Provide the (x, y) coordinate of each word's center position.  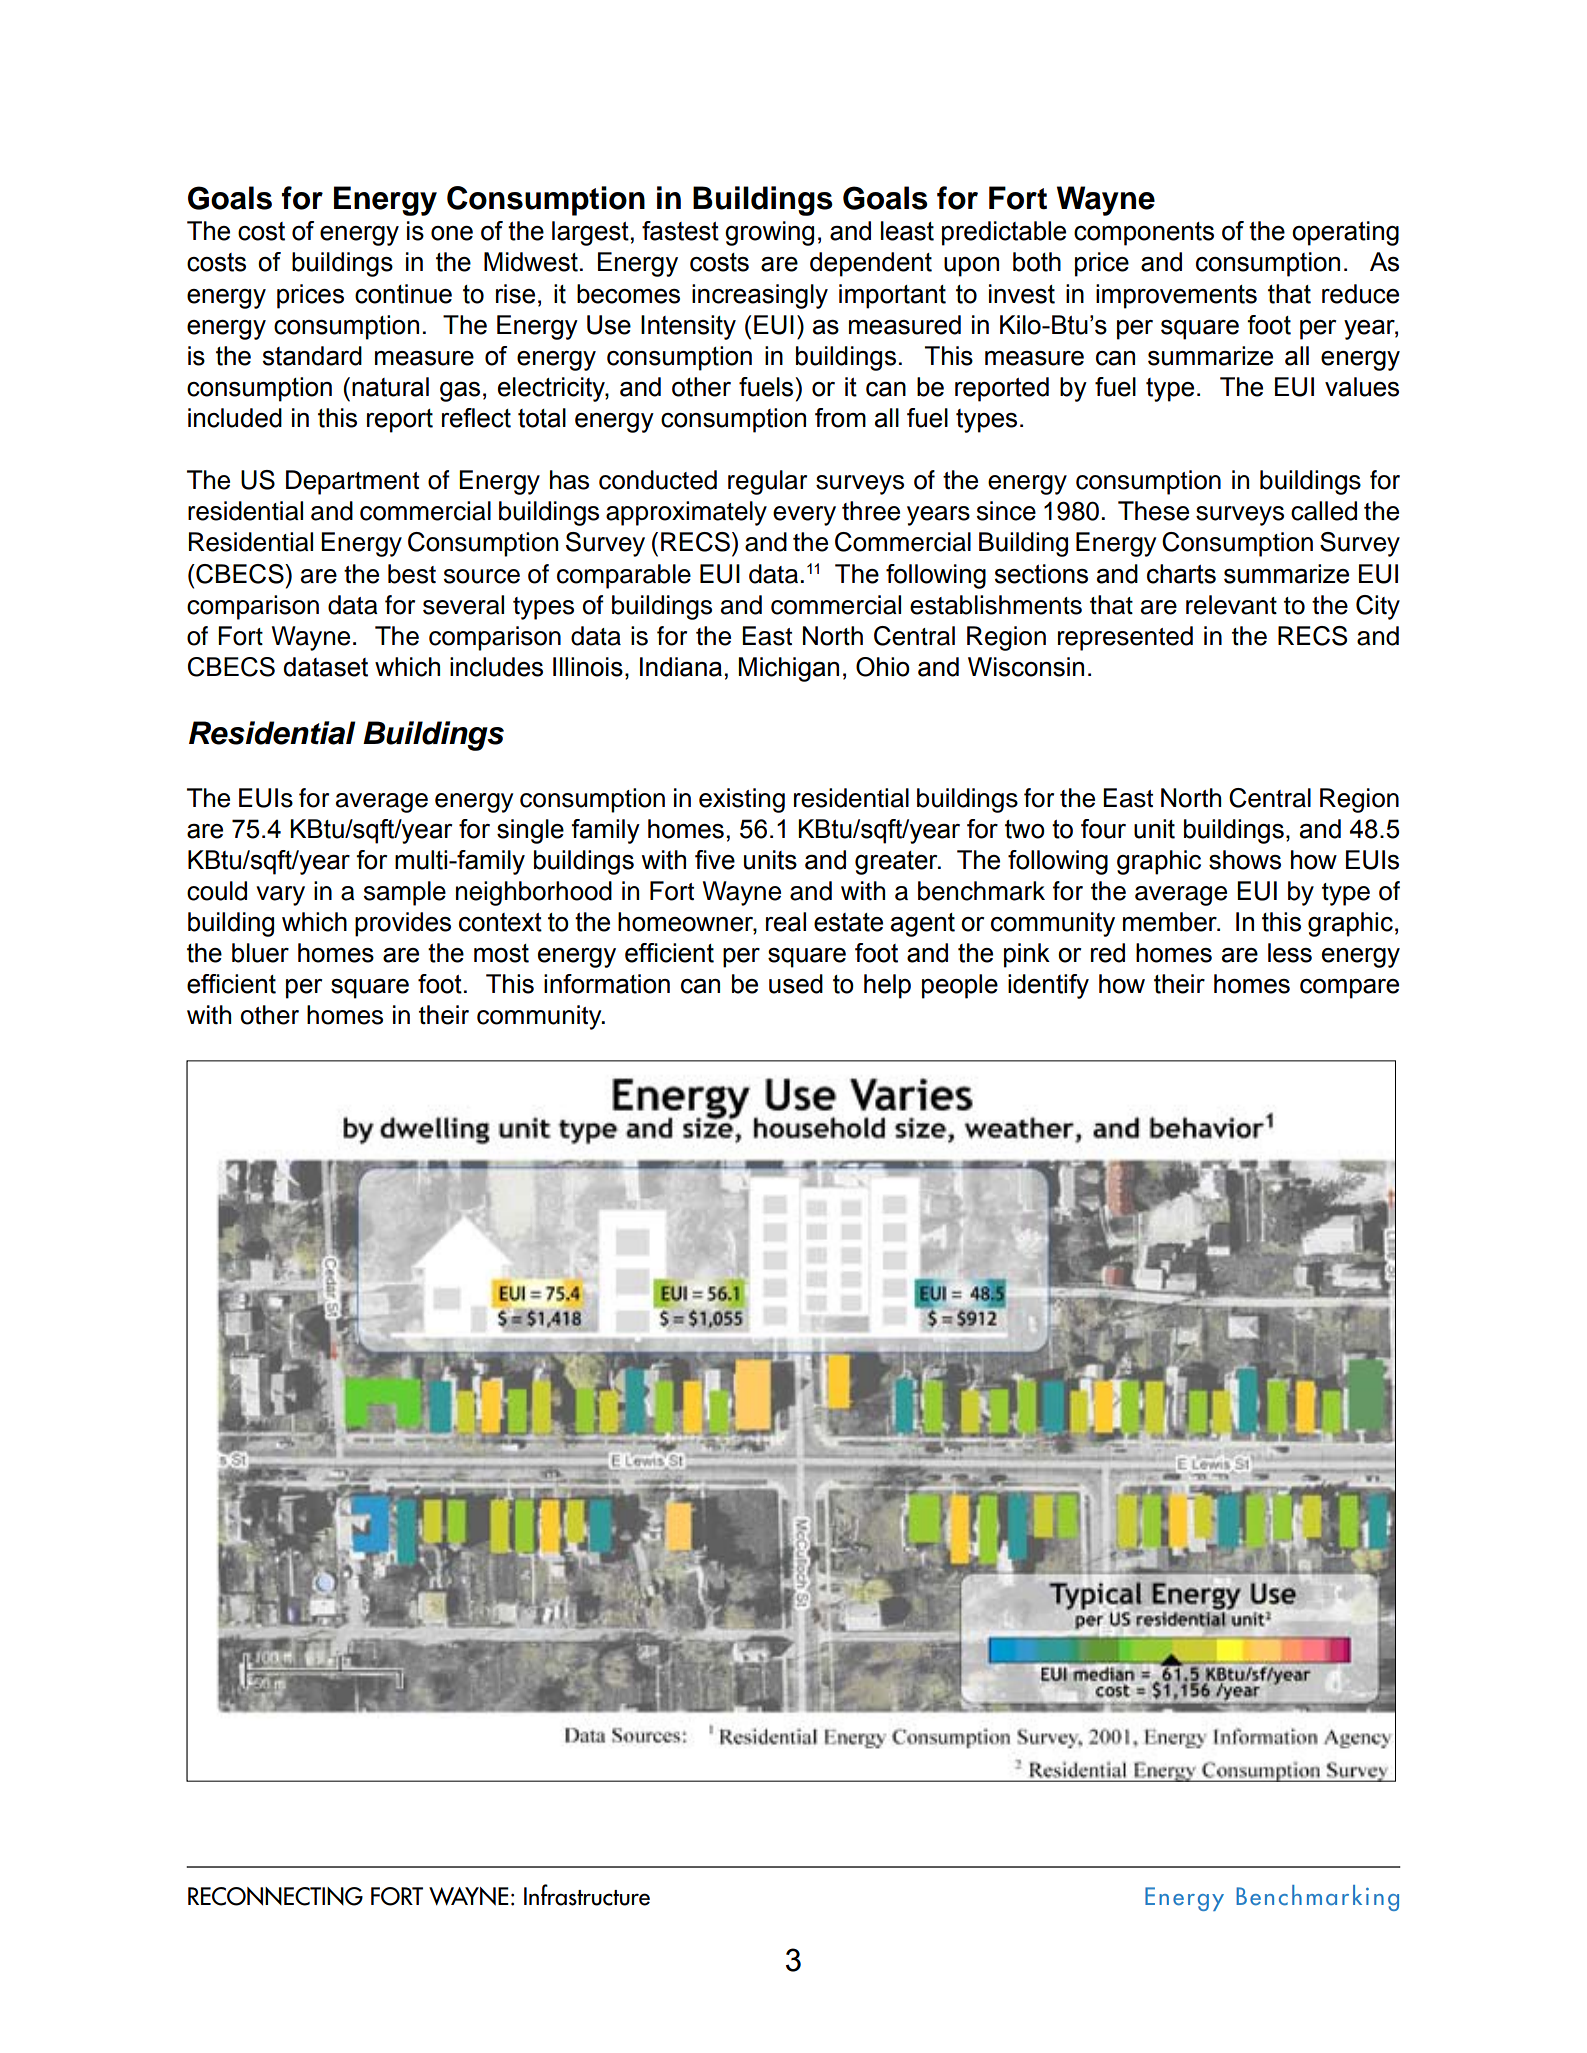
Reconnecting (275, 1896)
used (796, 984)
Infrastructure (587, 1895)
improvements (1176, 296)
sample (405, 893)
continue (403, 294)
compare (1349, 989)
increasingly (760, 296)
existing (742, 800)
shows (1245, 860)
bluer (260, 953)
